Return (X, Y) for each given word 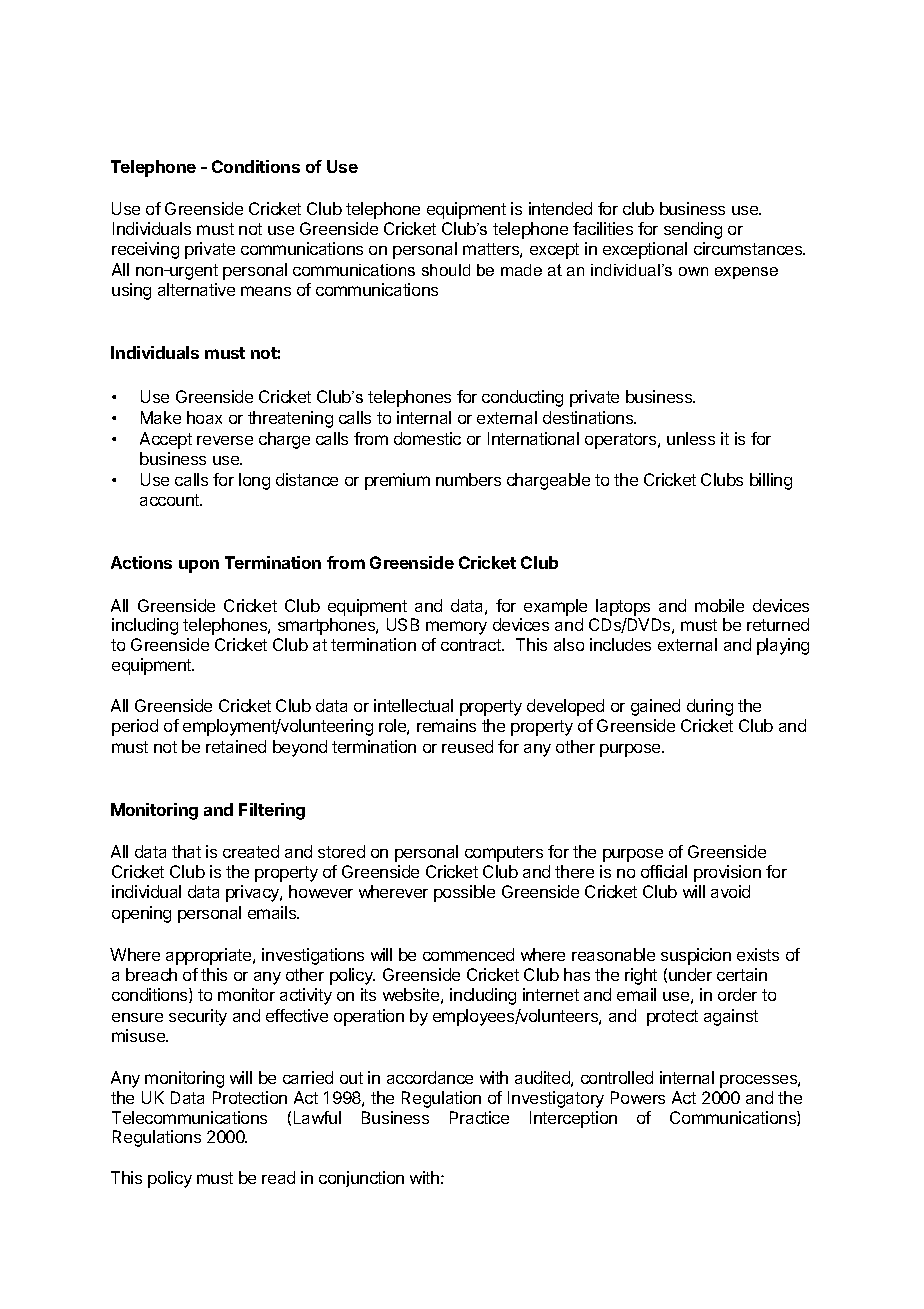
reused (467, 746)
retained (236, 746)
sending (693, 230)
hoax (204, 417)
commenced (468, 954)
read (278, 1177)
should (446, 270)
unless (691, 438)
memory (456, 628)
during (710, 707)
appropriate (210, 956)
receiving (145, 250)
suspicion (696, 956)
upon (199, 566)
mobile (719, 605)
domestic (427, 438)
